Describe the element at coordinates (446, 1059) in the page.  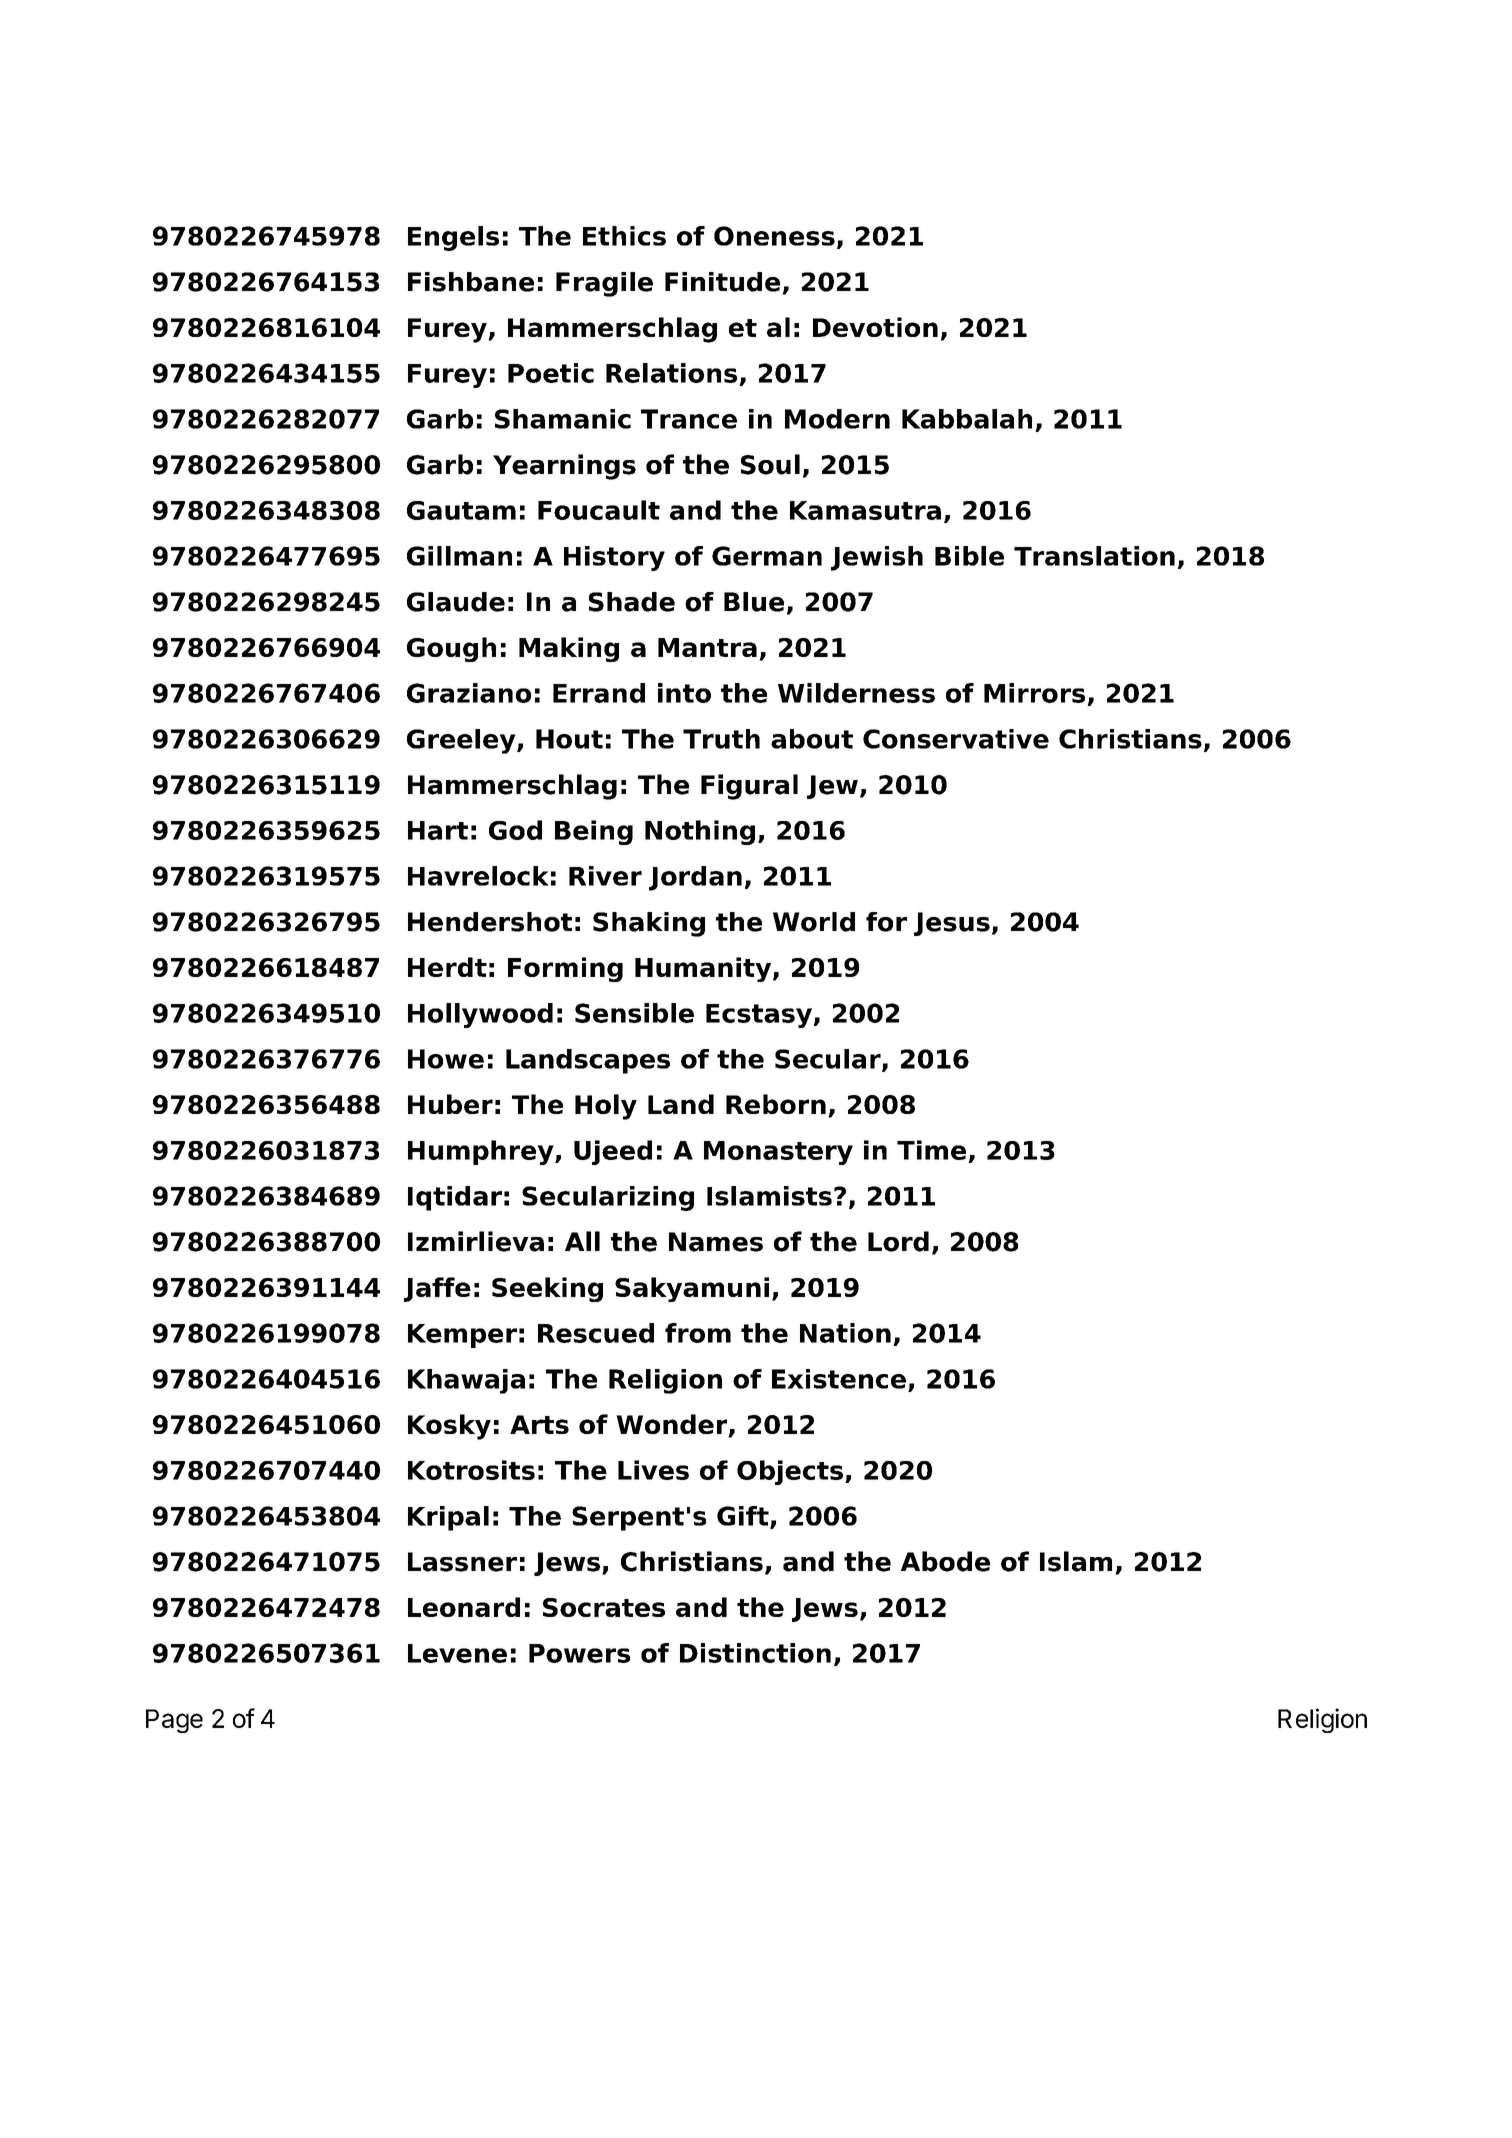
I see `Howe` at that location.
